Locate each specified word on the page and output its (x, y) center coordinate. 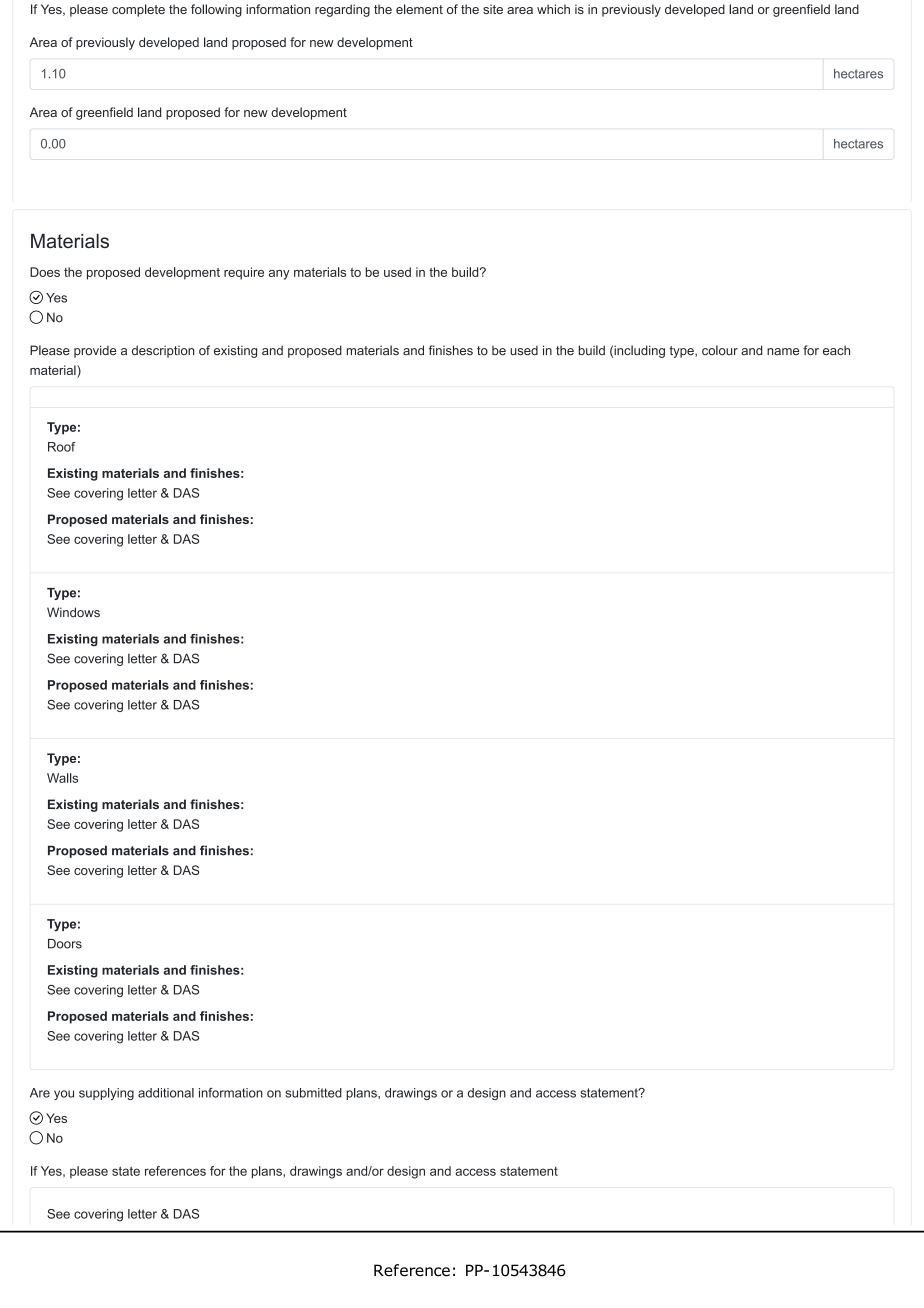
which (553, 9)
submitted (313, 1093)
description (163, 351)
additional (166, 1093)
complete (138, 10)
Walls (62, 778)
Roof (61, 447)
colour (720, 350)
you (64, 1095)
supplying (106, 1094)
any (279, 275)
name (783, 352)
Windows (73, 612)
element (419, 9)
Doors (65, 944)
